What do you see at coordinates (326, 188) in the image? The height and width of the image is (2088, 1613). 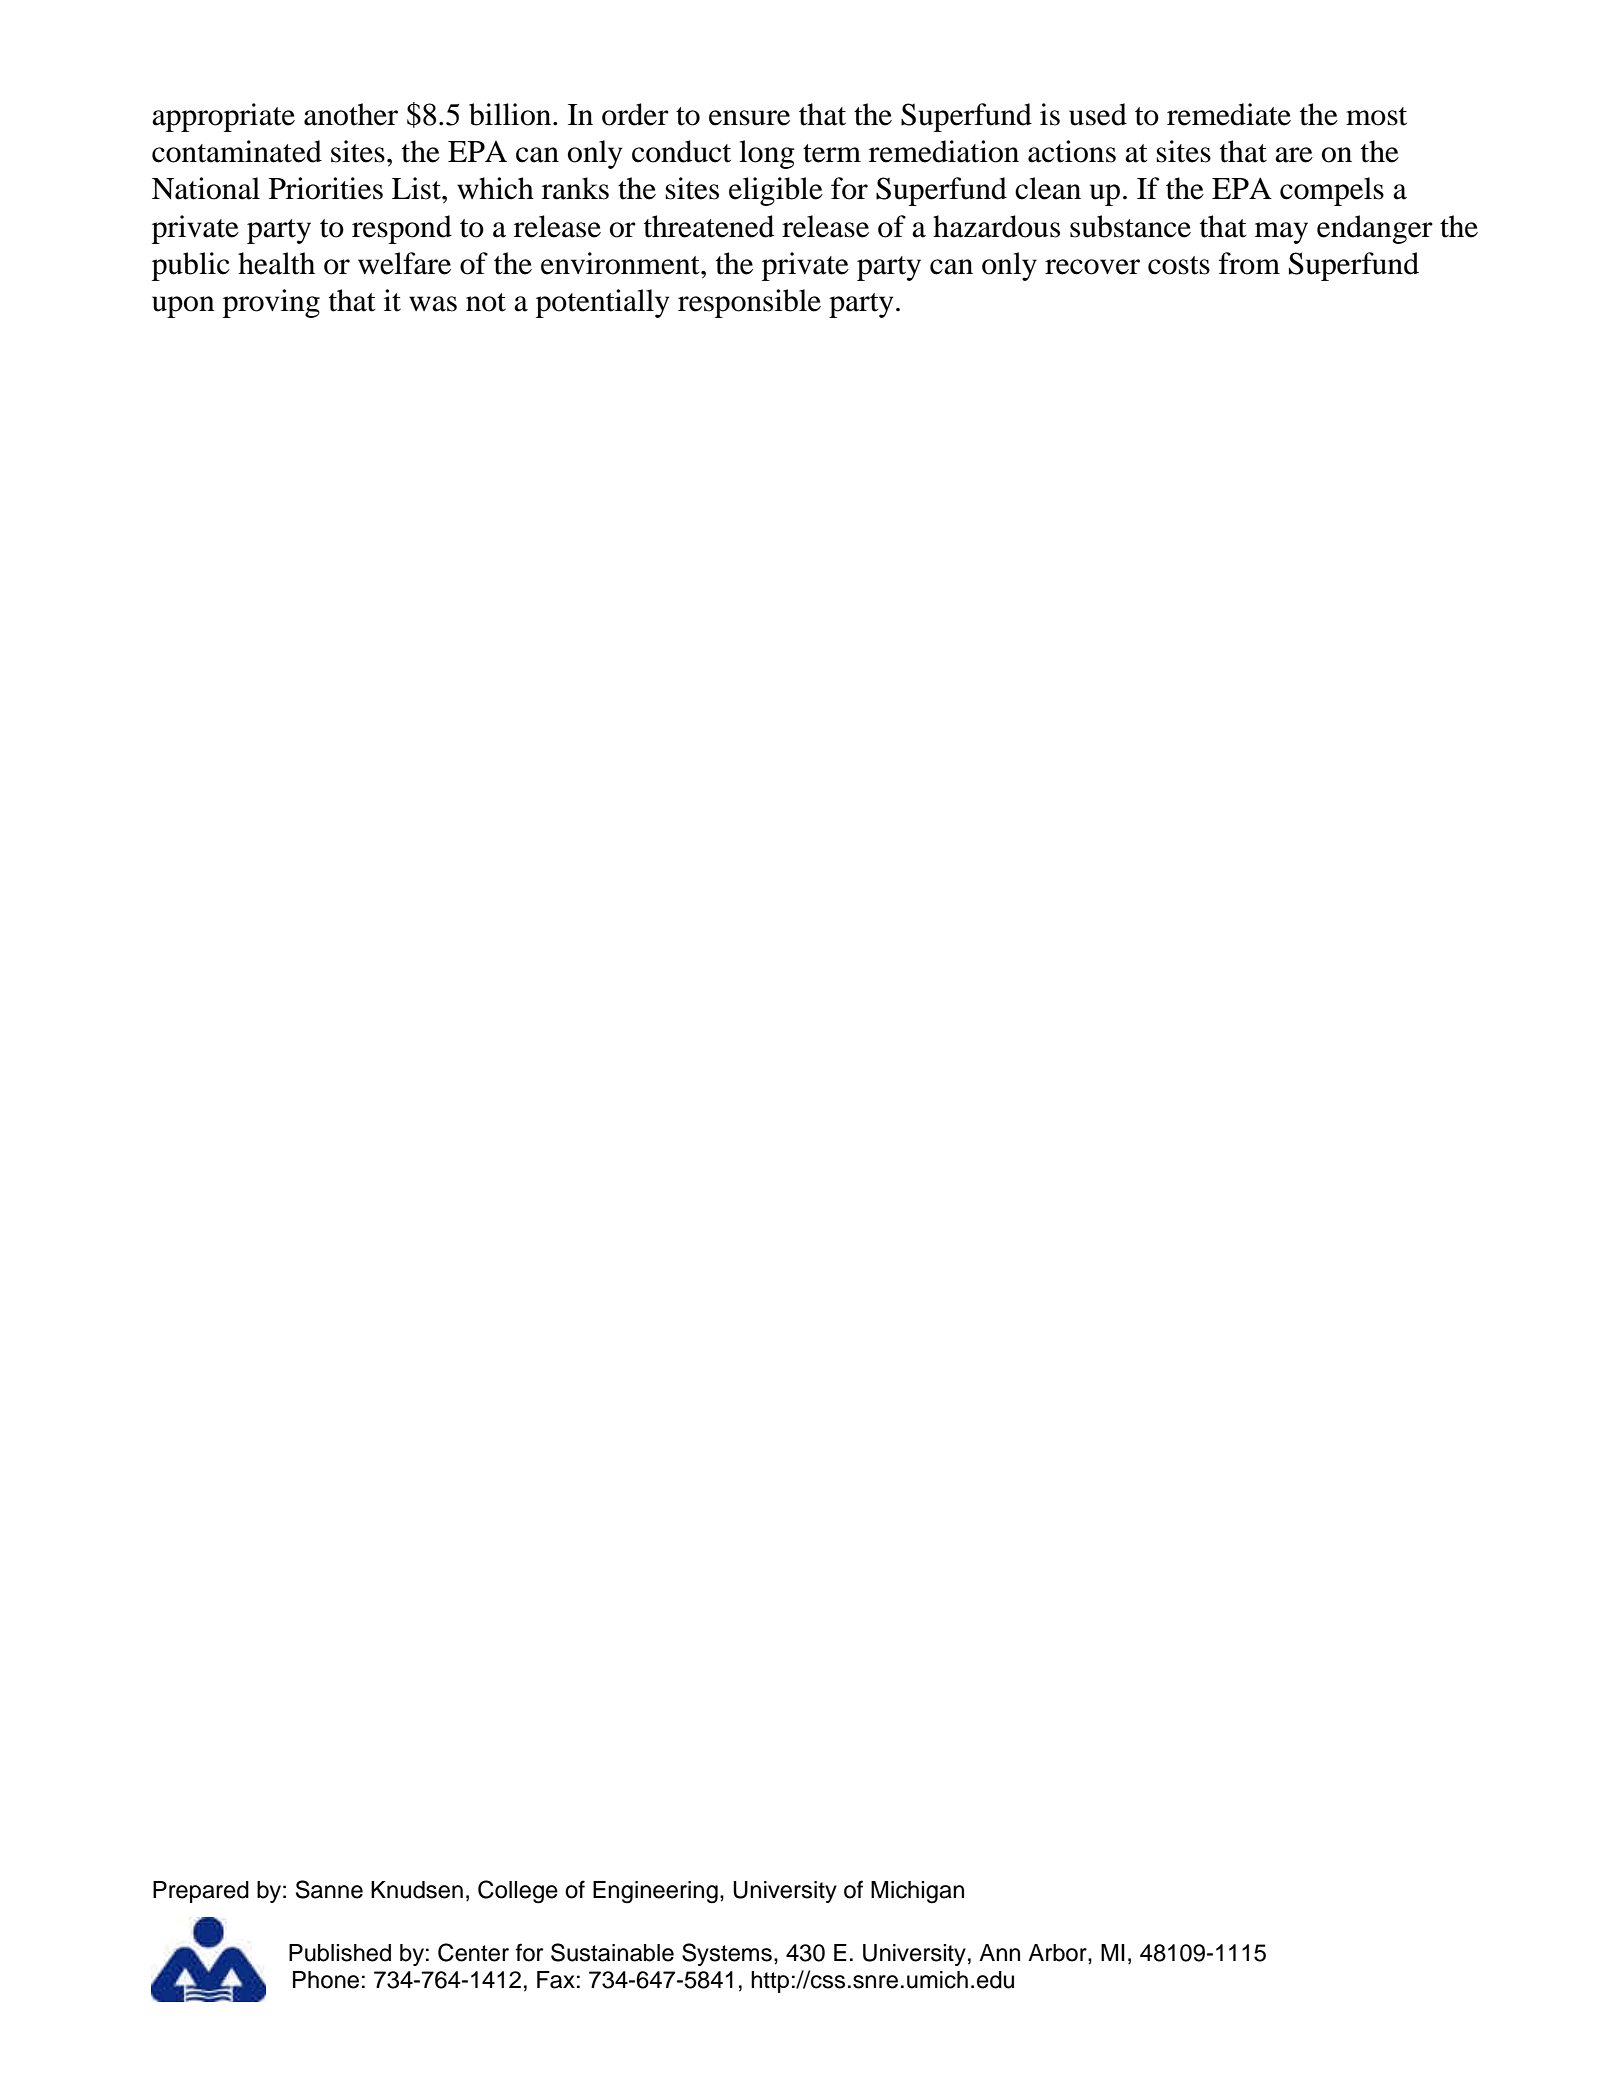 I see `Priorities` at bounding box center [326, 188].
